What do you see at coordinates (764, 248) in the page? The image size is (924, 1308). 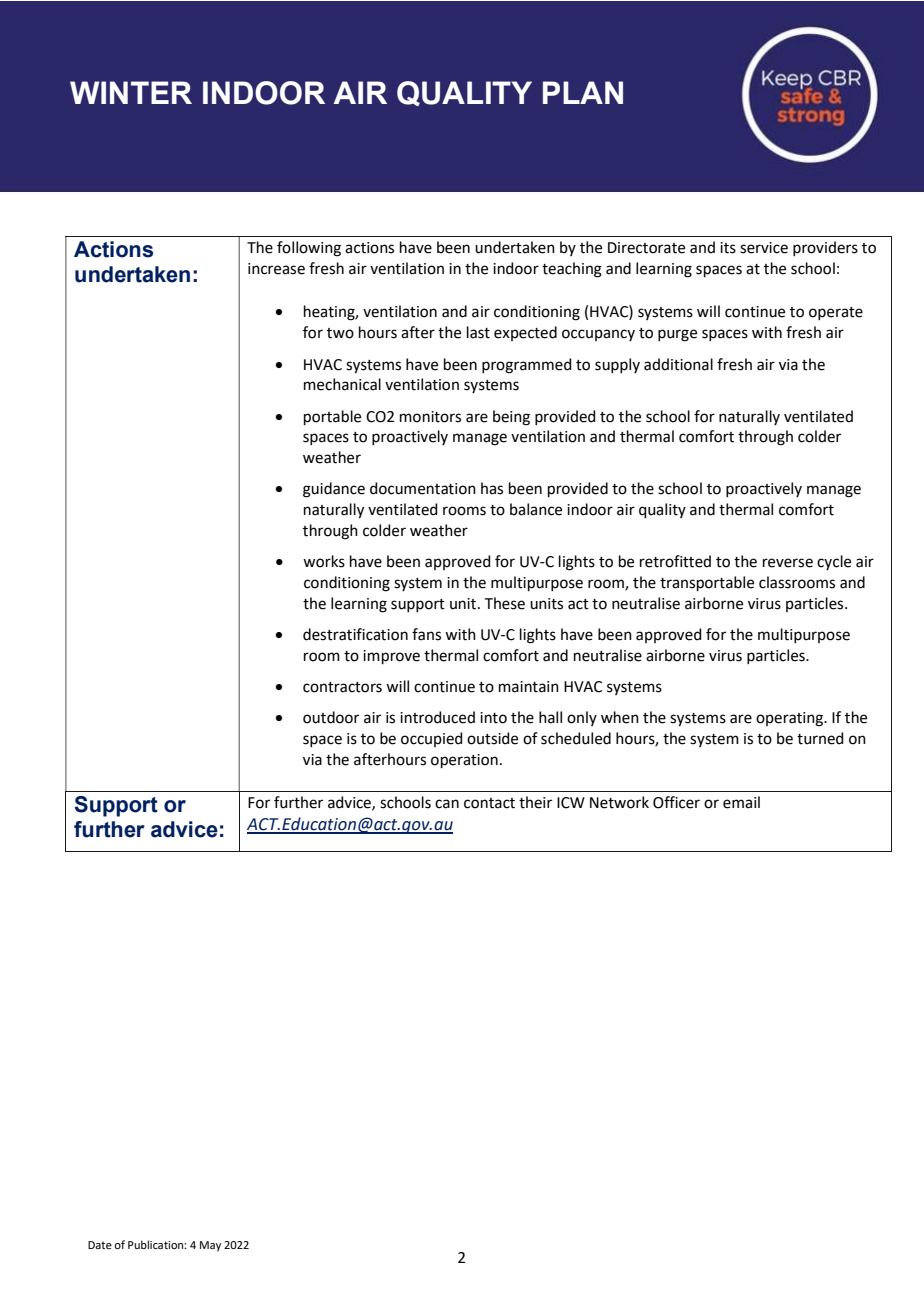 I see `service` at bounding box center [764, 248].
